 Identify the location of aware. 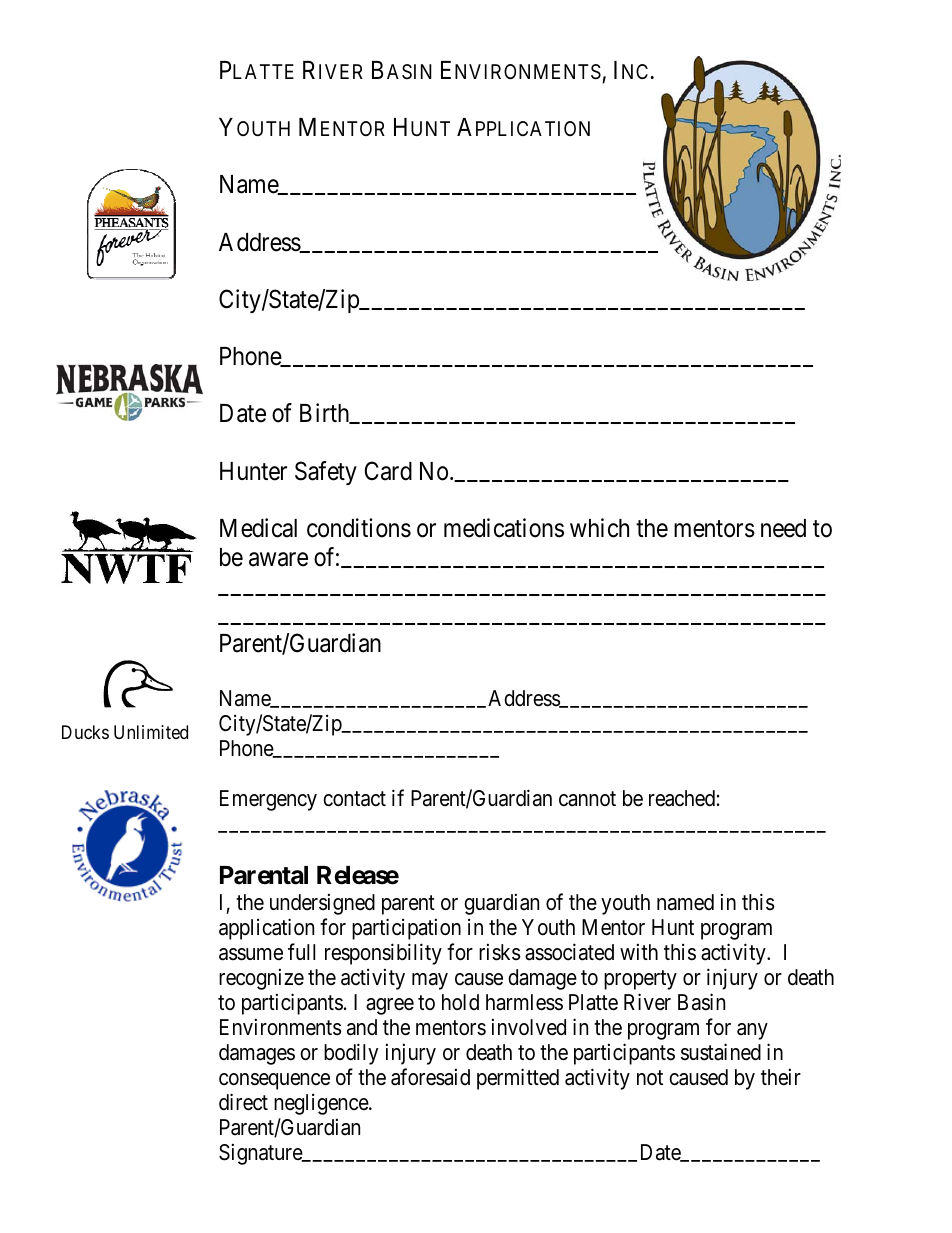
(278, 559).
